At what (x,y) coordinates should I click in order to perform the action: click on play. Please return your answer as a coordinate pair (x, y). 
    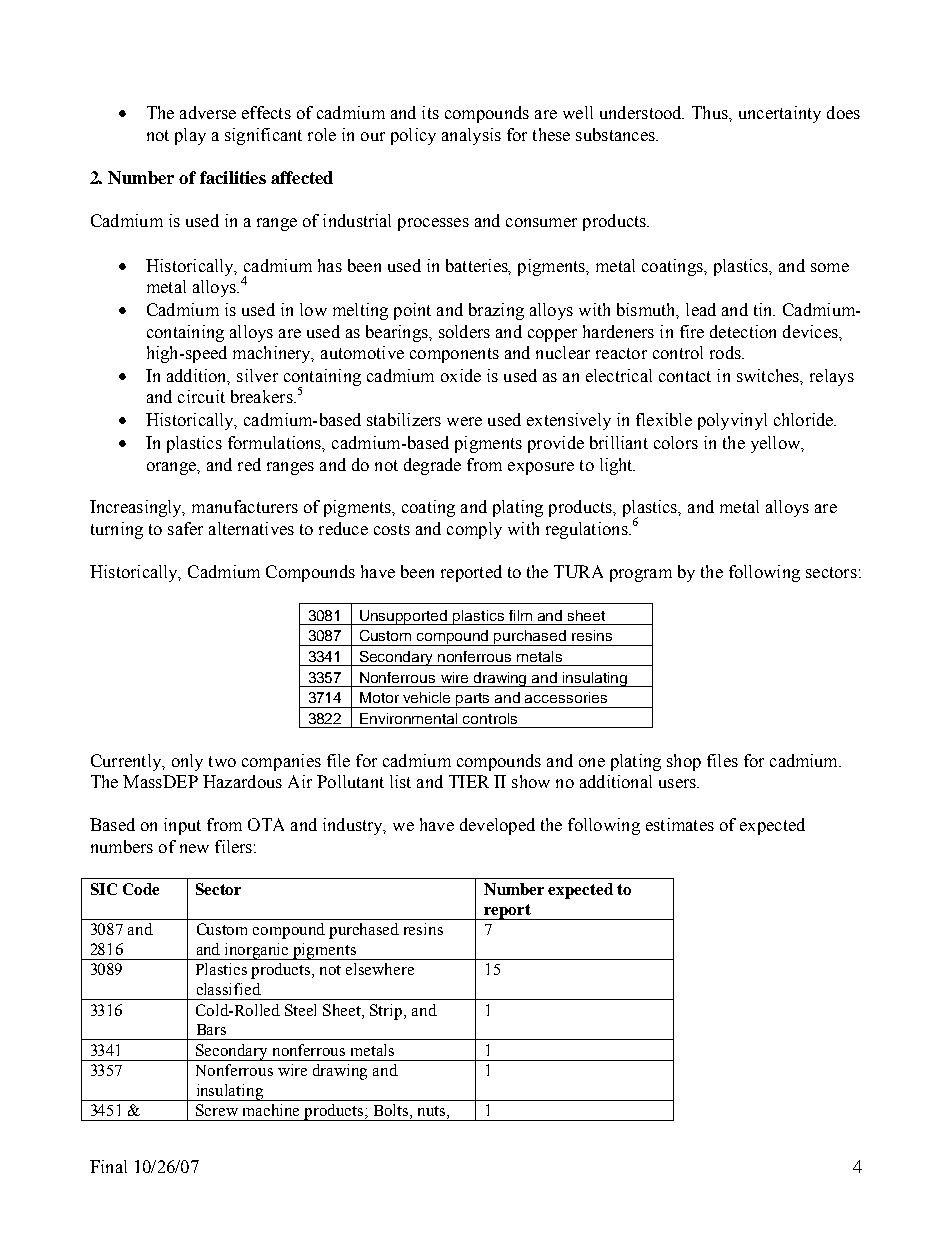
    Looking at the image, I should click on (190, 136).
